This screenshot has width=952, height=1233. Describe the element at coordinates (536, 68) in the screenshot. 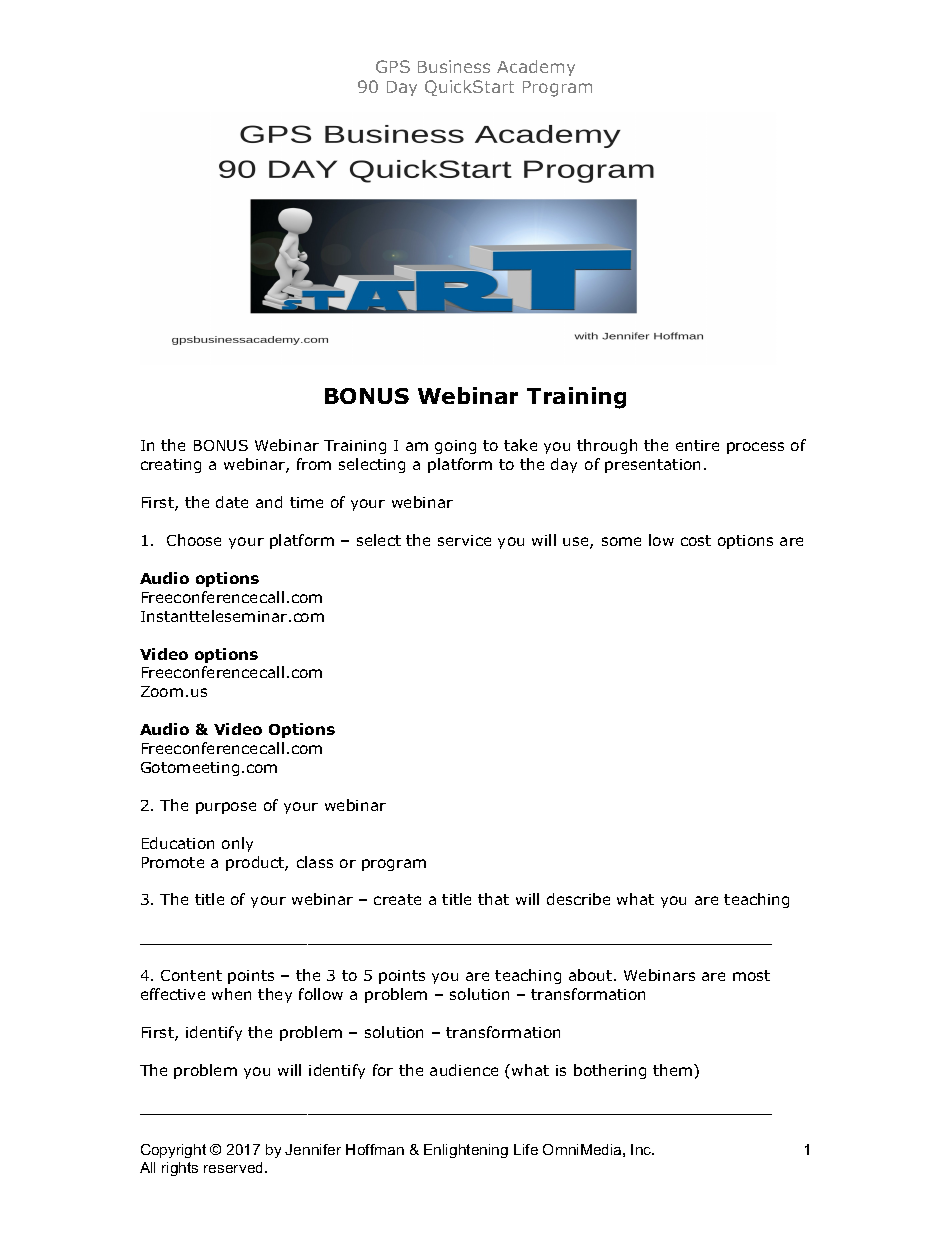

I see `Academy` at that location.
